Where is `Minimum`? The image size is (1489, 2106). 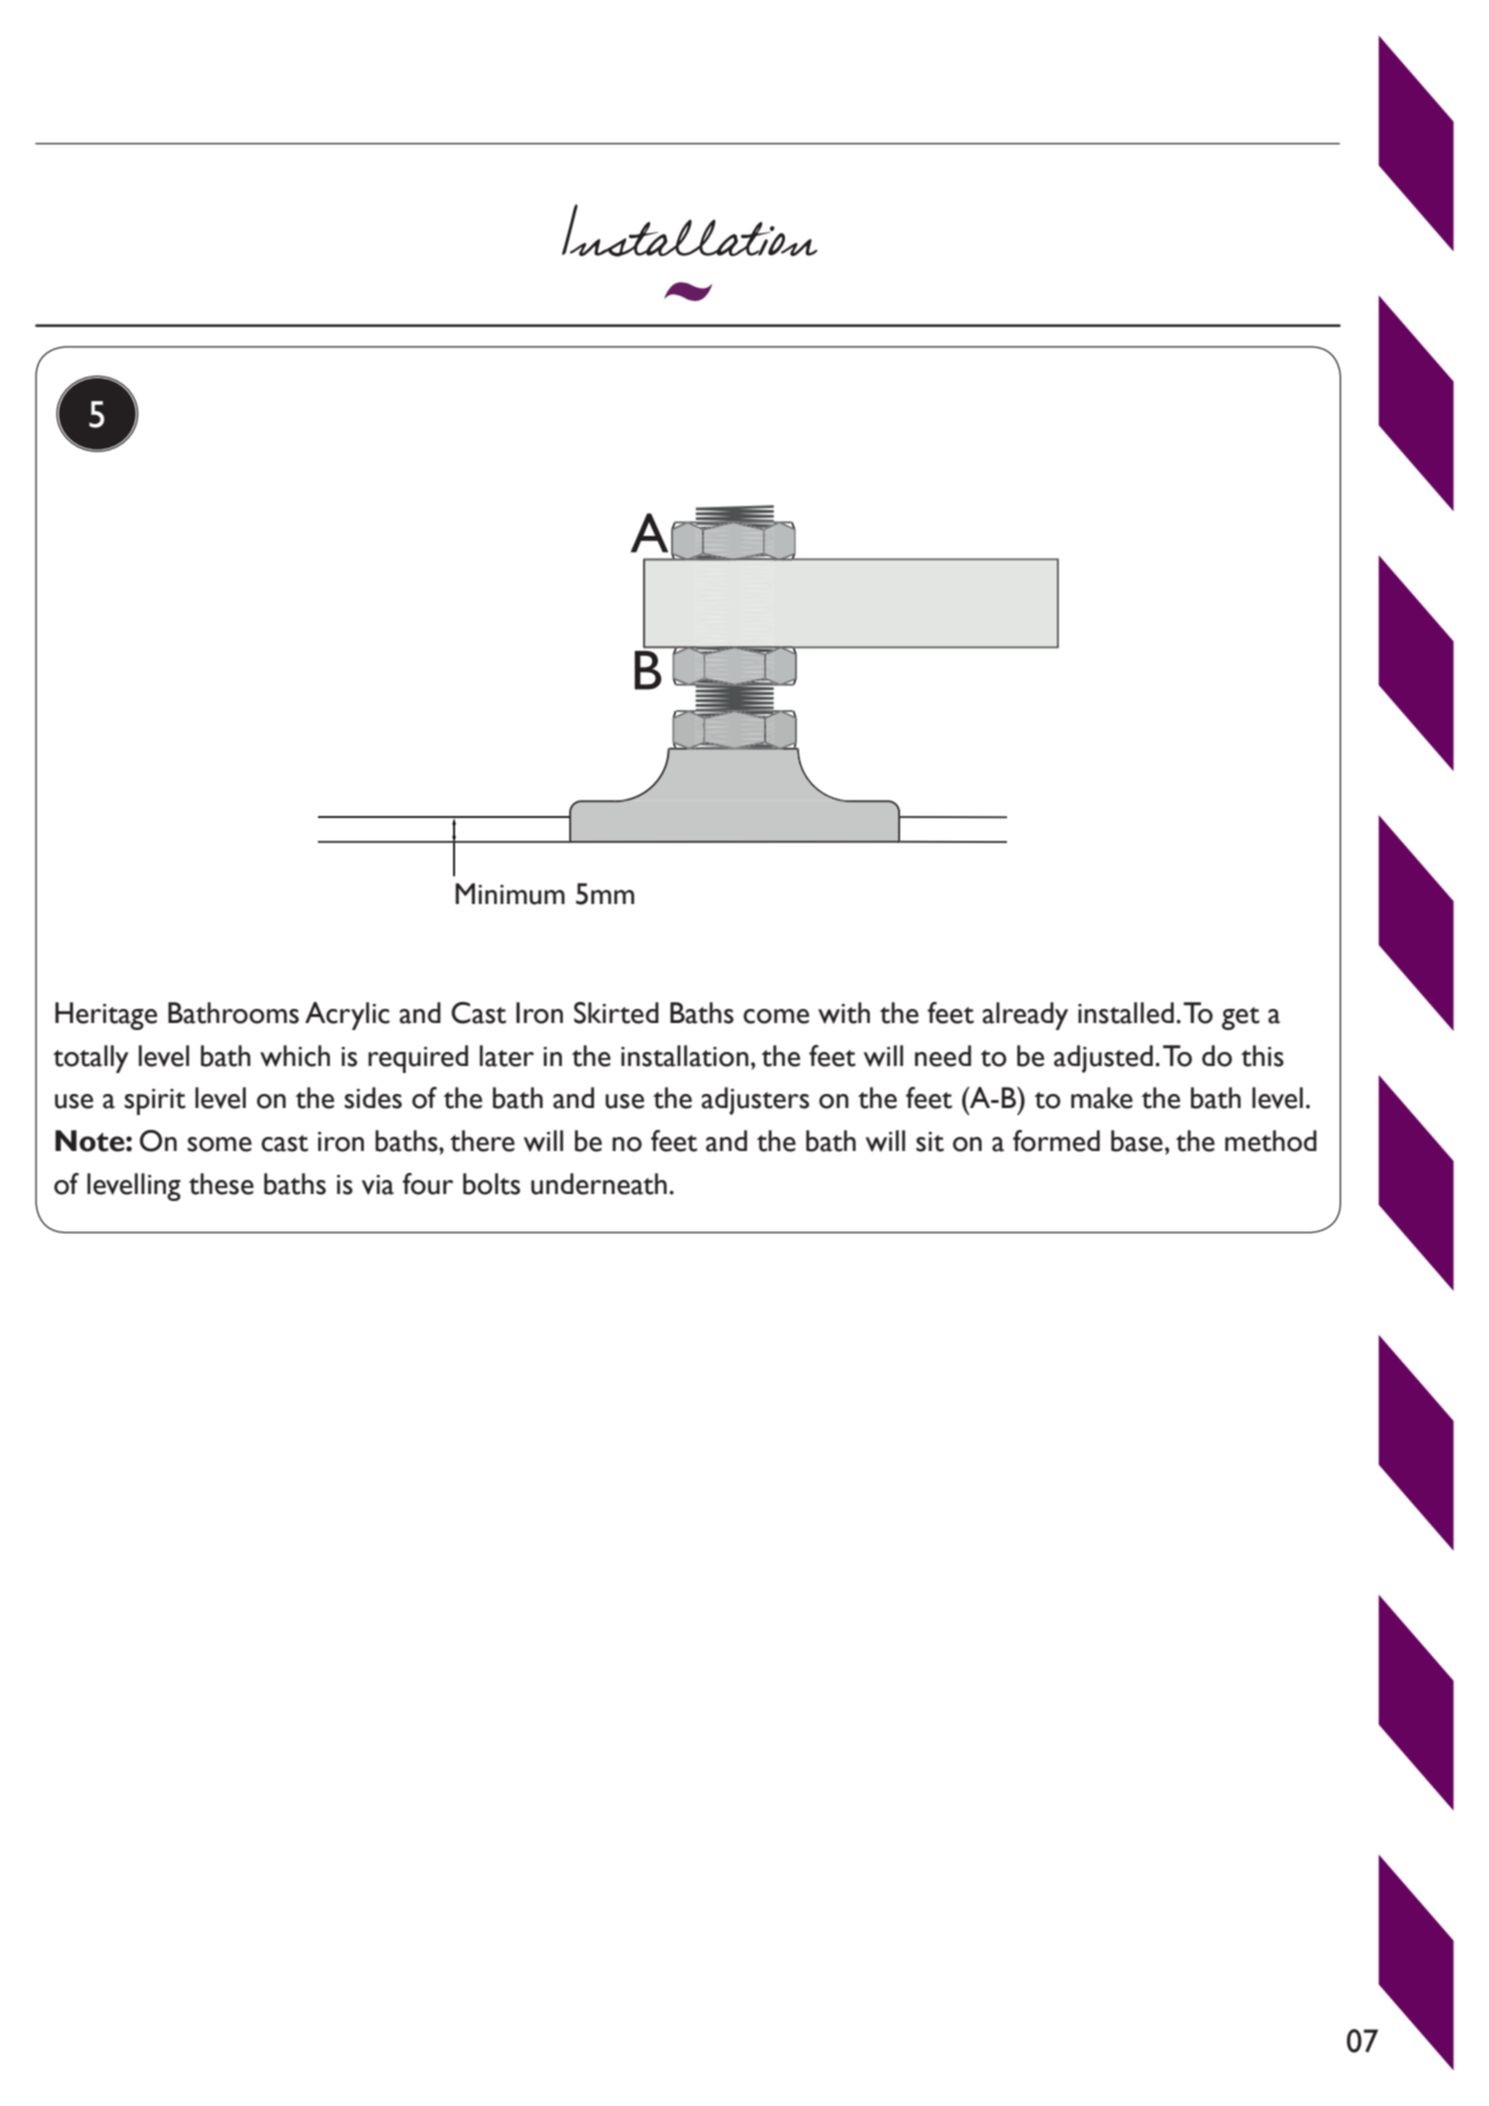
Minimum is located at coordinates (510, 894).
